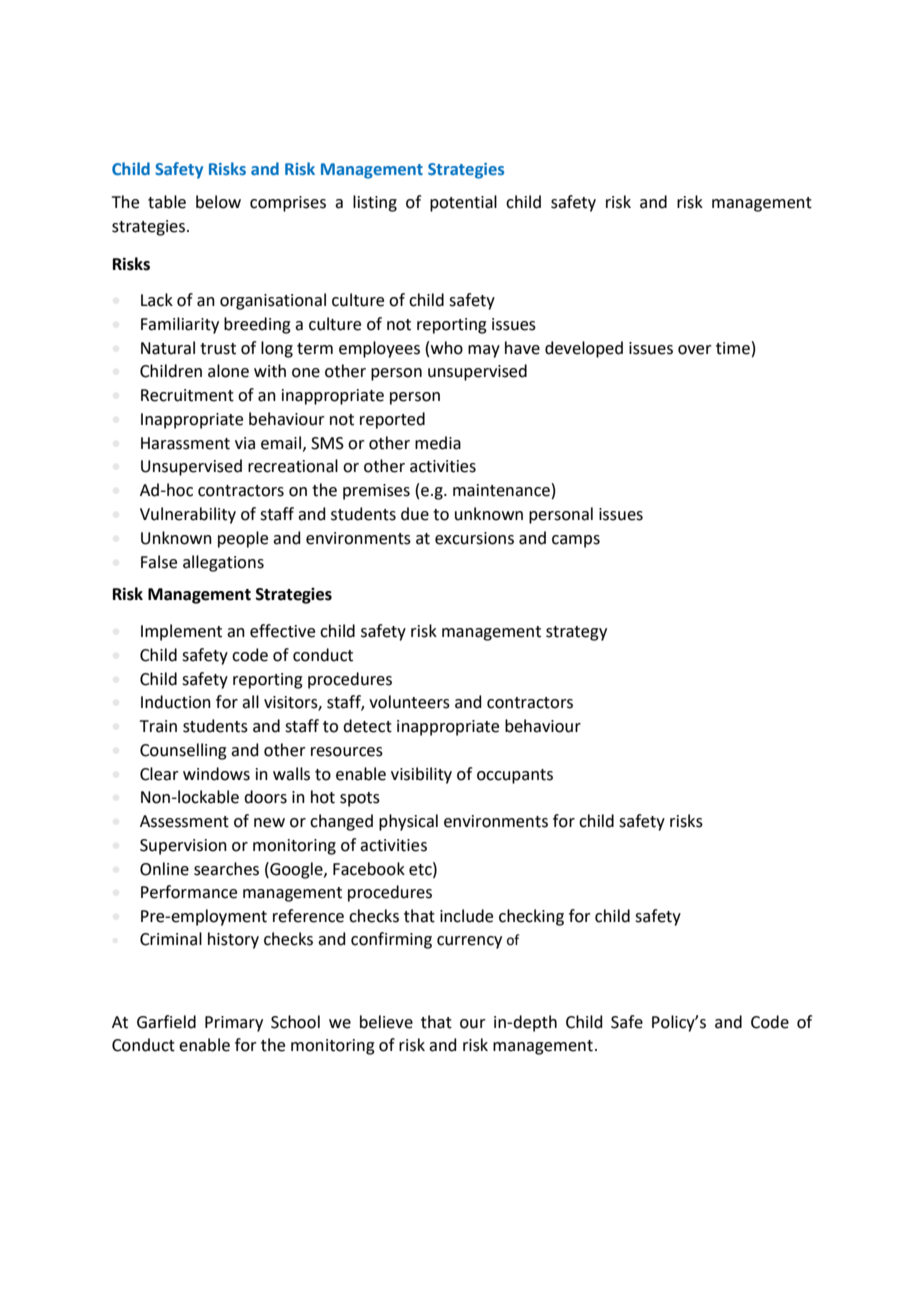 The height and width of the screenshot is (1308, 924). I want to click on potential, so click(463, 203).
